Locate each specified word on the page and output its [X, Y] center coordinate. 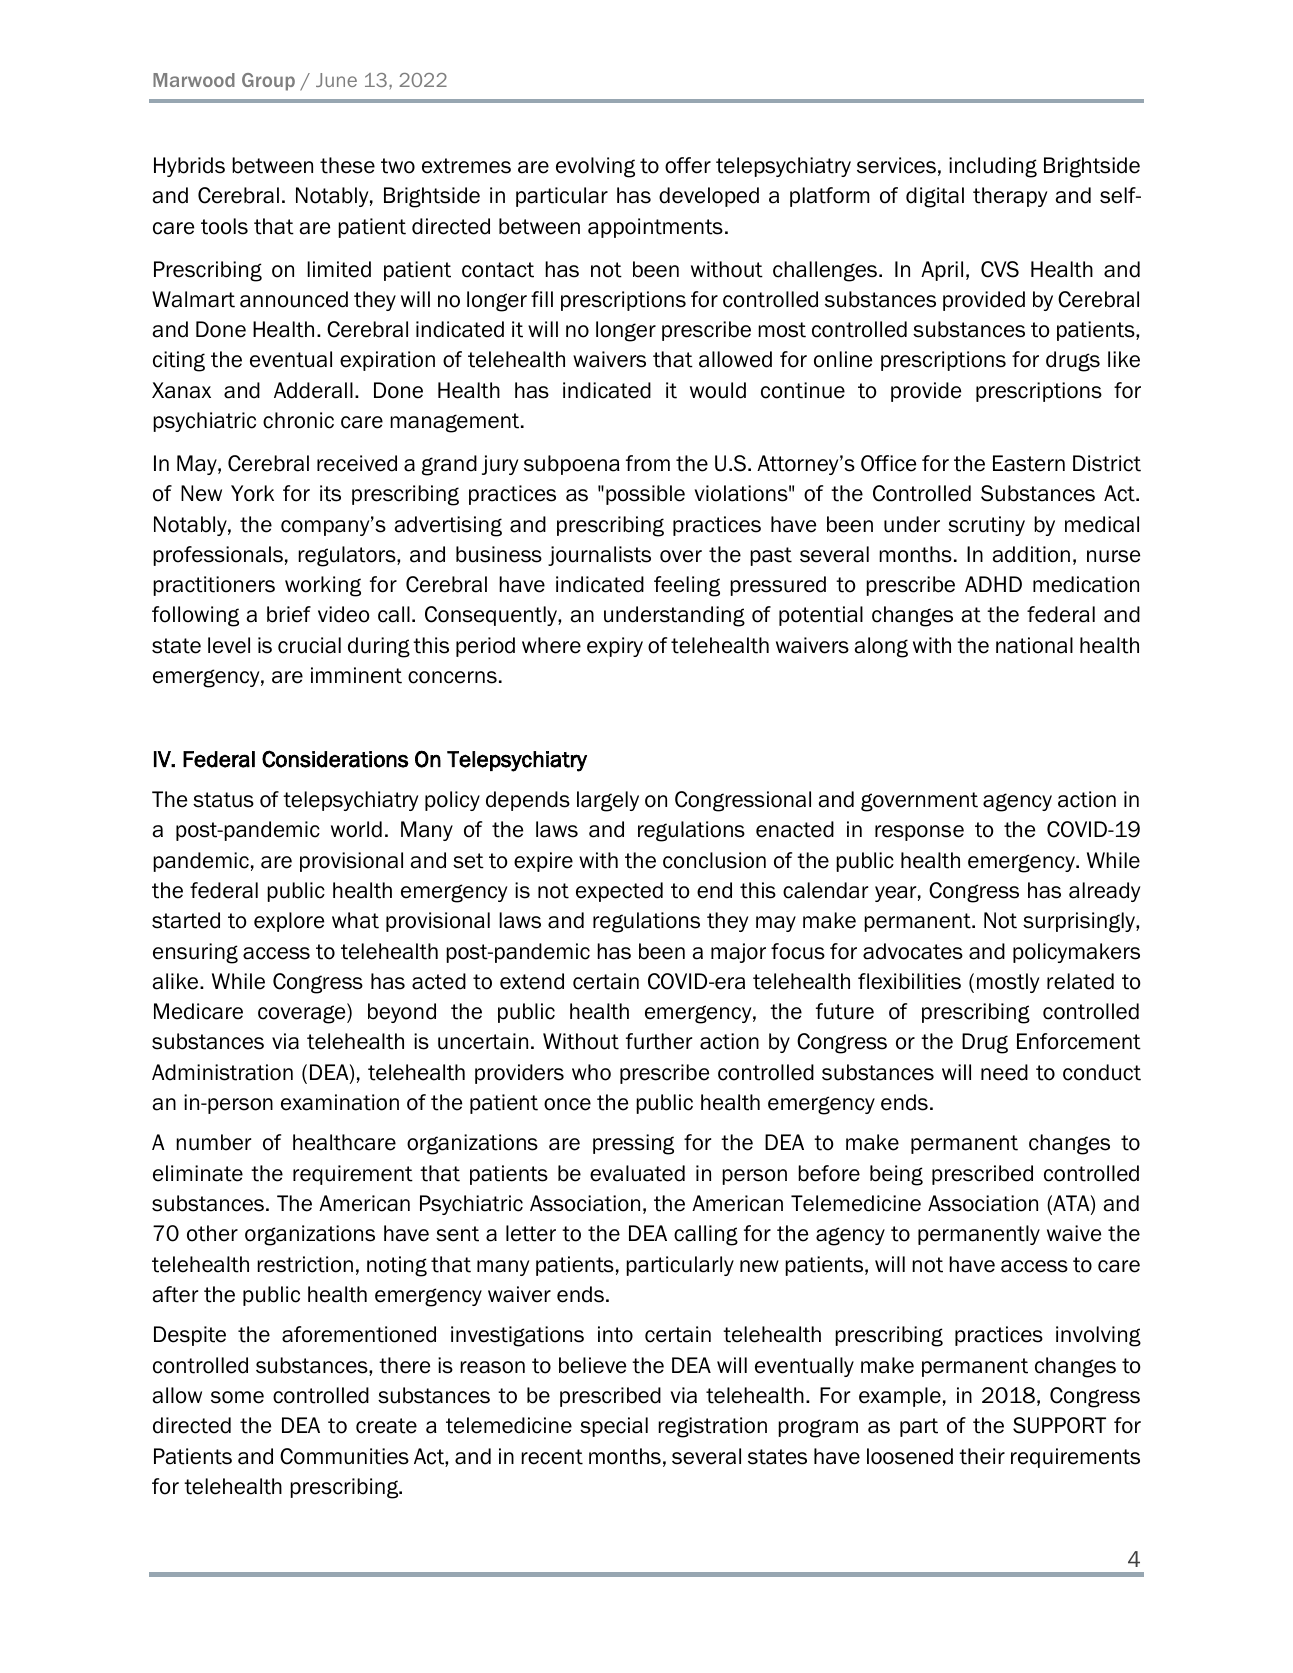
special [614, 1427]
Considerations [335, 759]
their [982, 1456]
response [919, 833]
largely [608, 801]
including [993, 167]
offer [688, 165]
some [237, 1397]
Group [268, 82]
